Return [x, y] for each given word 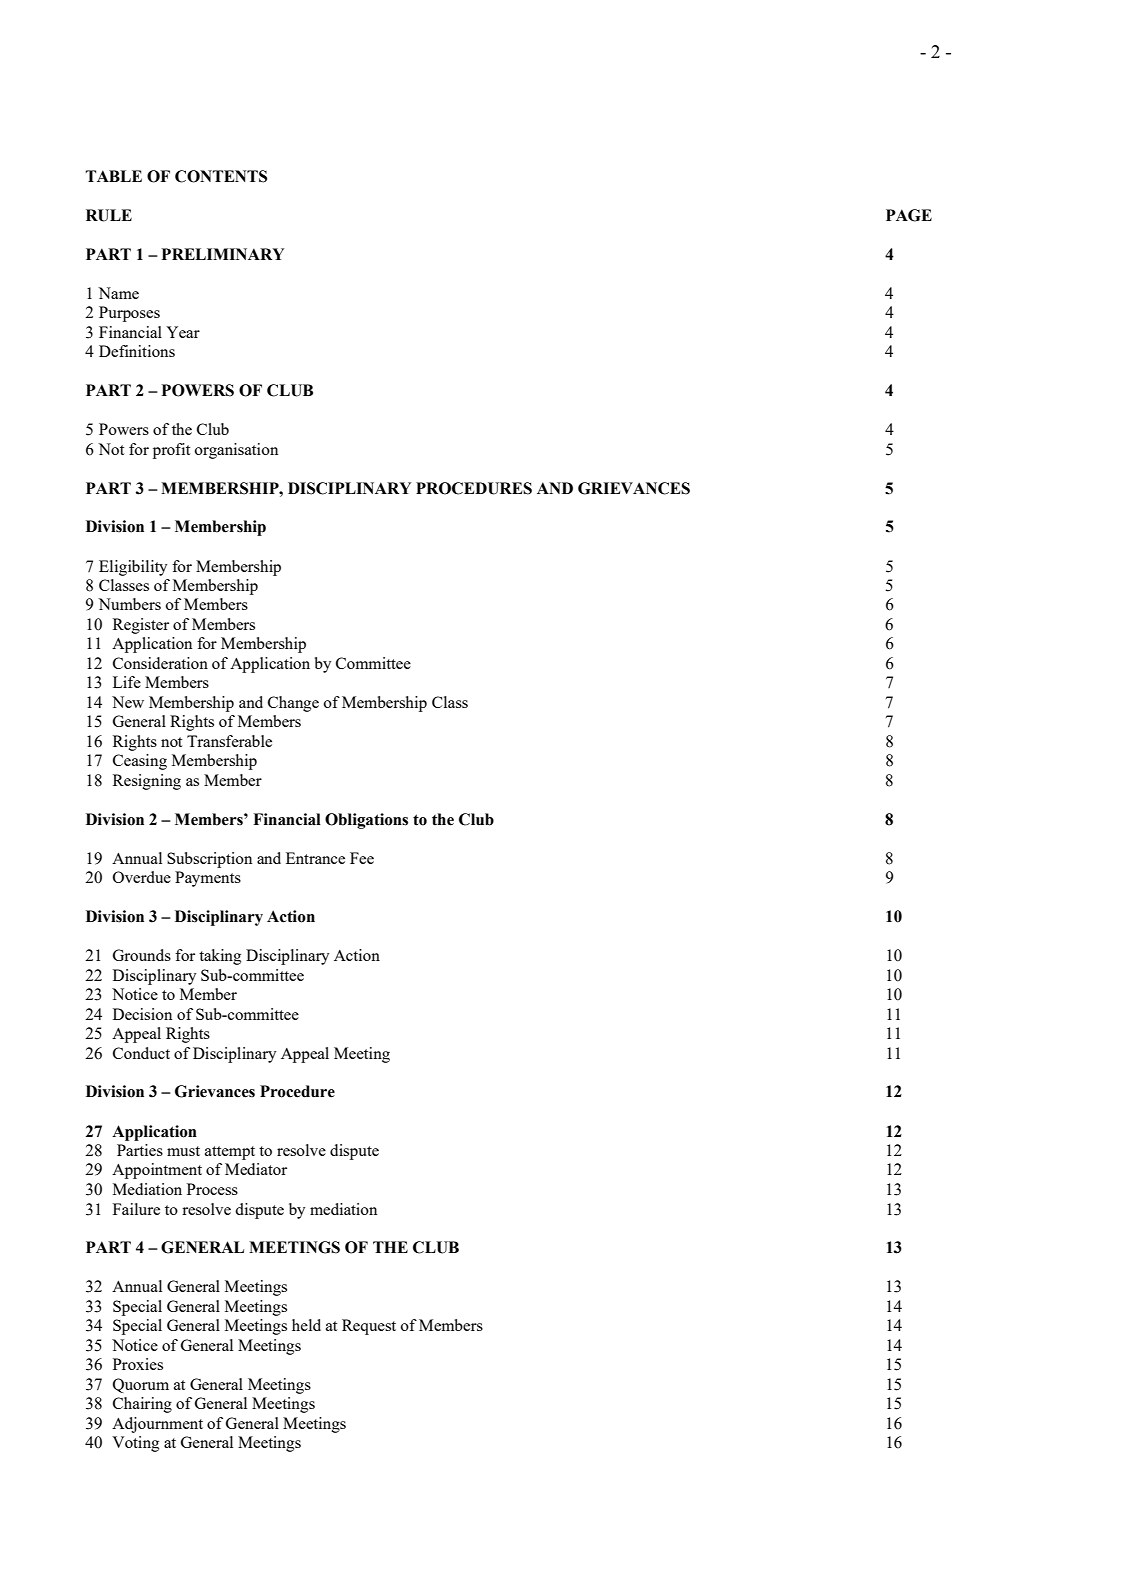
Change [293, 704]
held [306, 1325]
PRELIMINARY [223, 254]
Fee [362, 858]
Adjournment [157, 1425]
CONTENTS [221, 176]
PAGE [909, 215]
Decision [142, 1014]
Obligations [366, 821]
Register [141, 626]
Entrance [315, 858]
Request [369, 1327]
